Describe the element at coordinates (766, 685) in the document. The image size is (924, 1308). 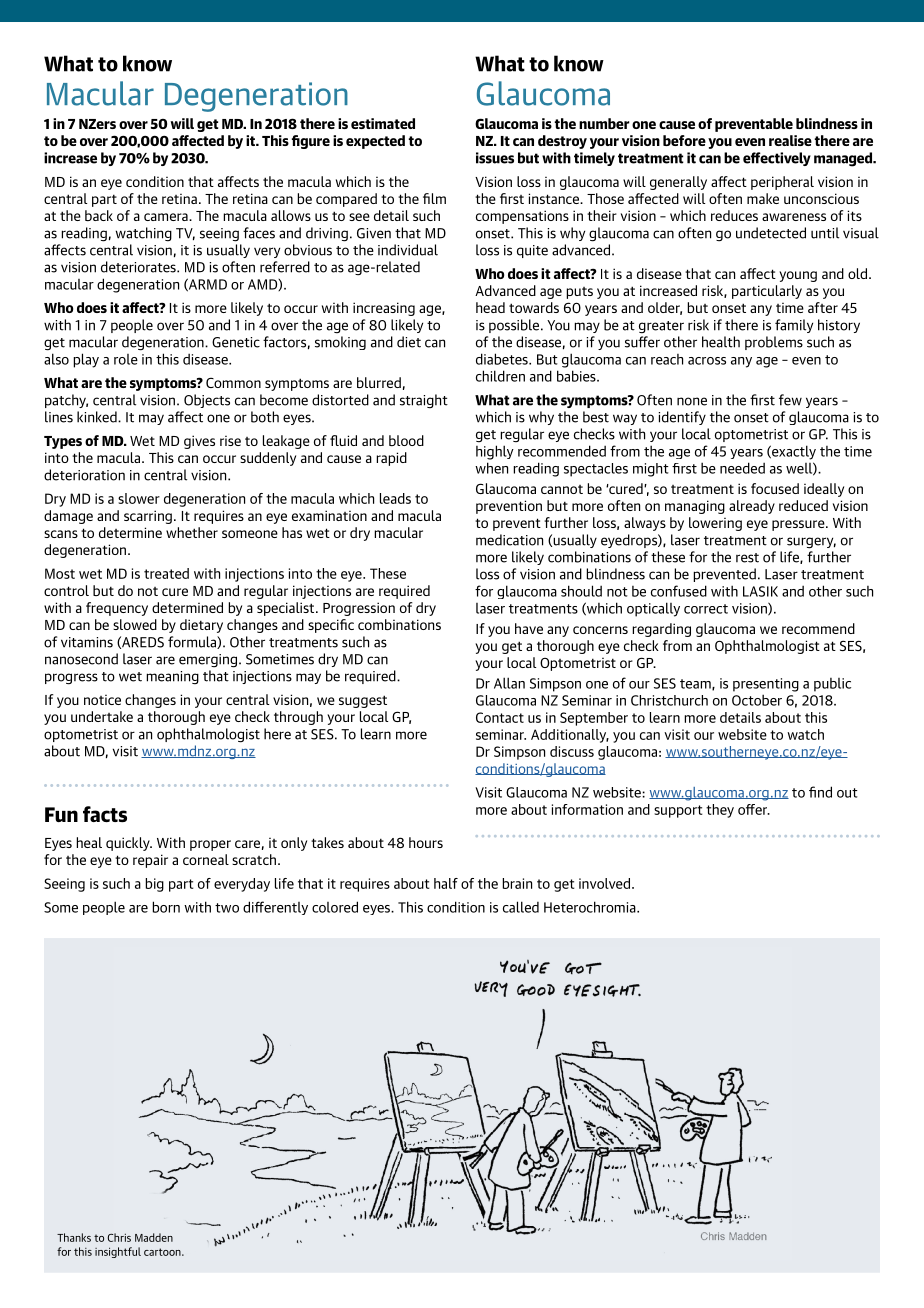
I see `presenting` at that location.
